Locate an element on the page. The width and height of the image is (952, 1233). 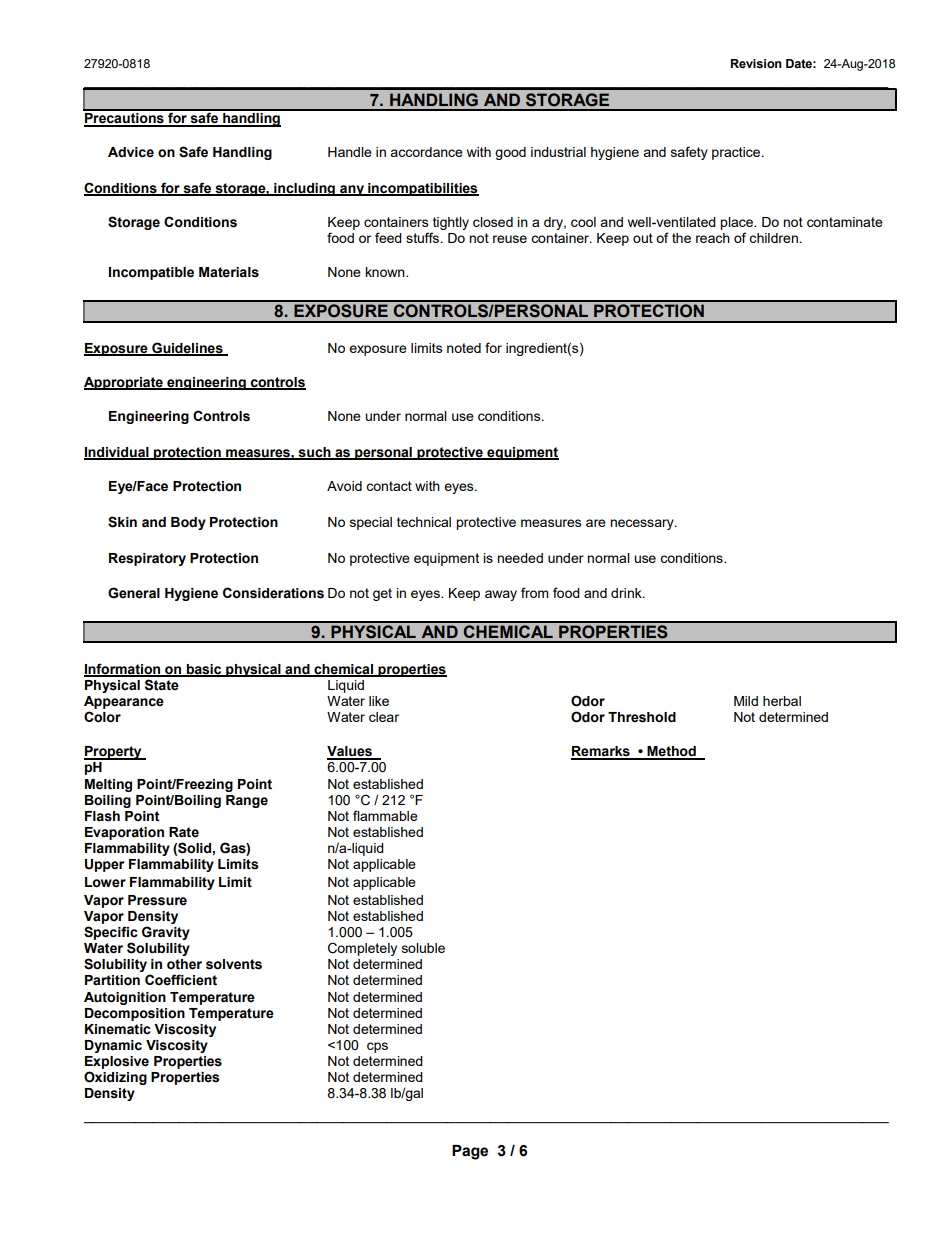
General is located at coordinates (134, 593).
